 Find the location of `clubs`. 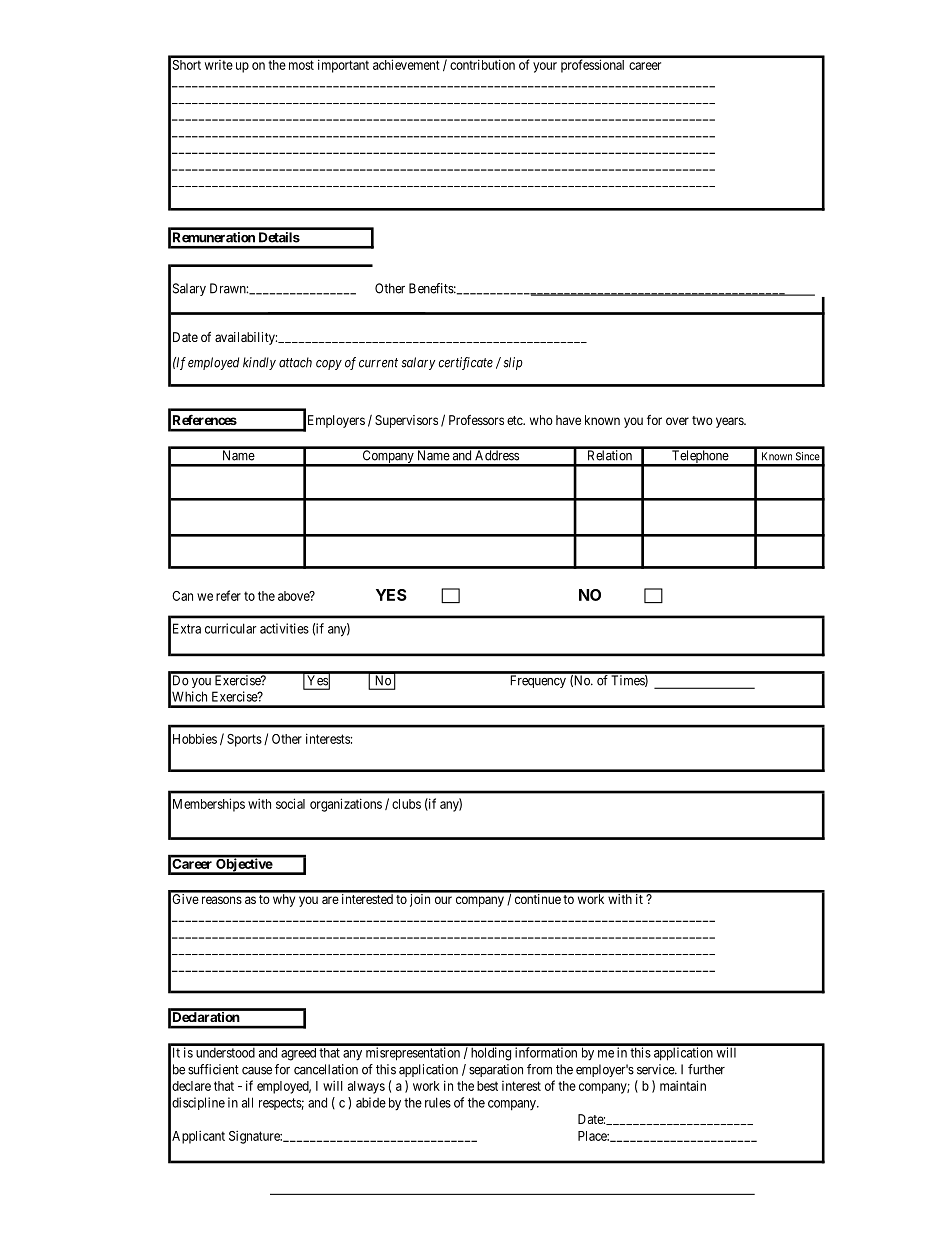

clubs is located at coordinates (406, 804).
